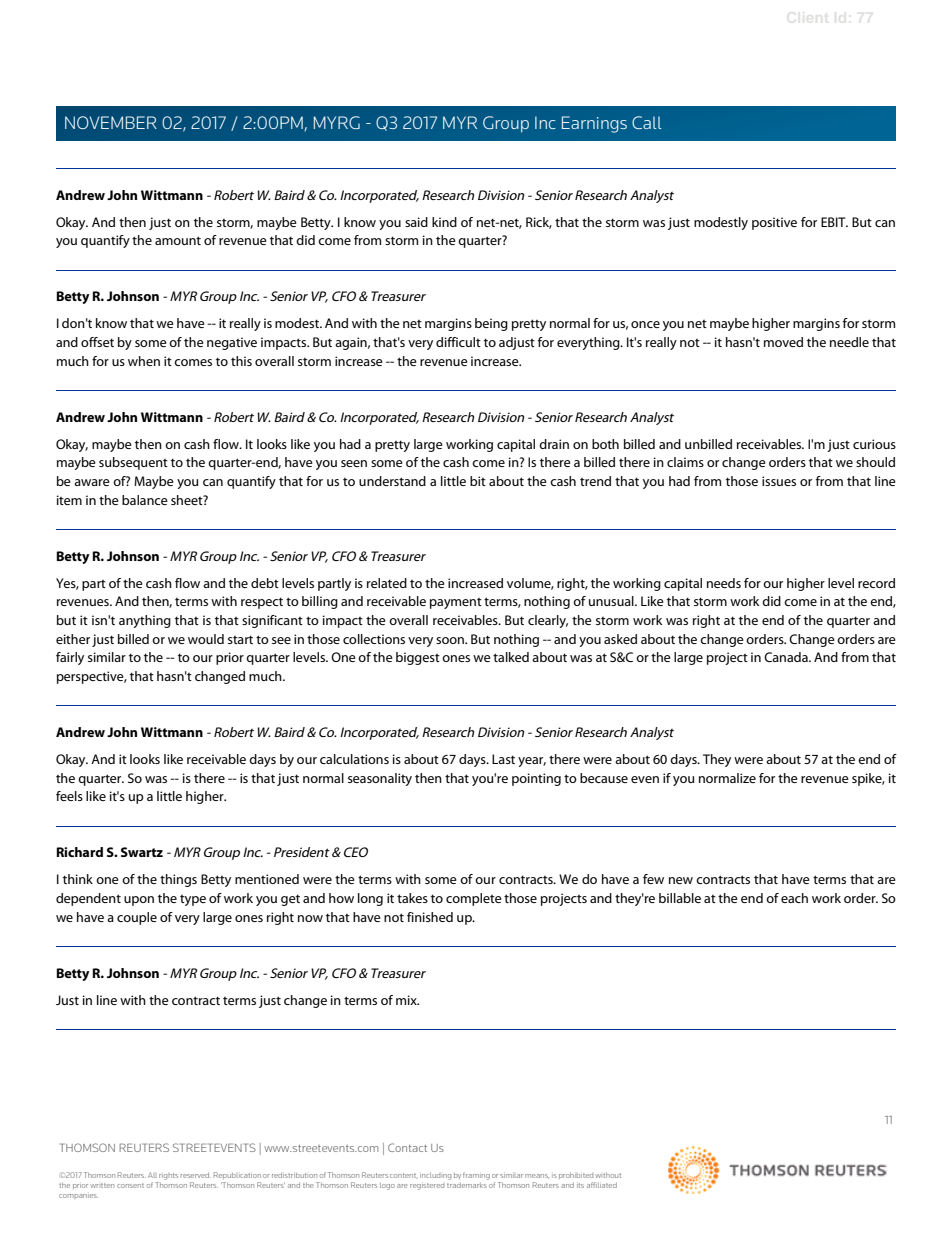 The height and width of the image is (1233, 952). What do you see at coordinates (511, 657) in the image?
I see `talked` at bounding box center [511, 657].
